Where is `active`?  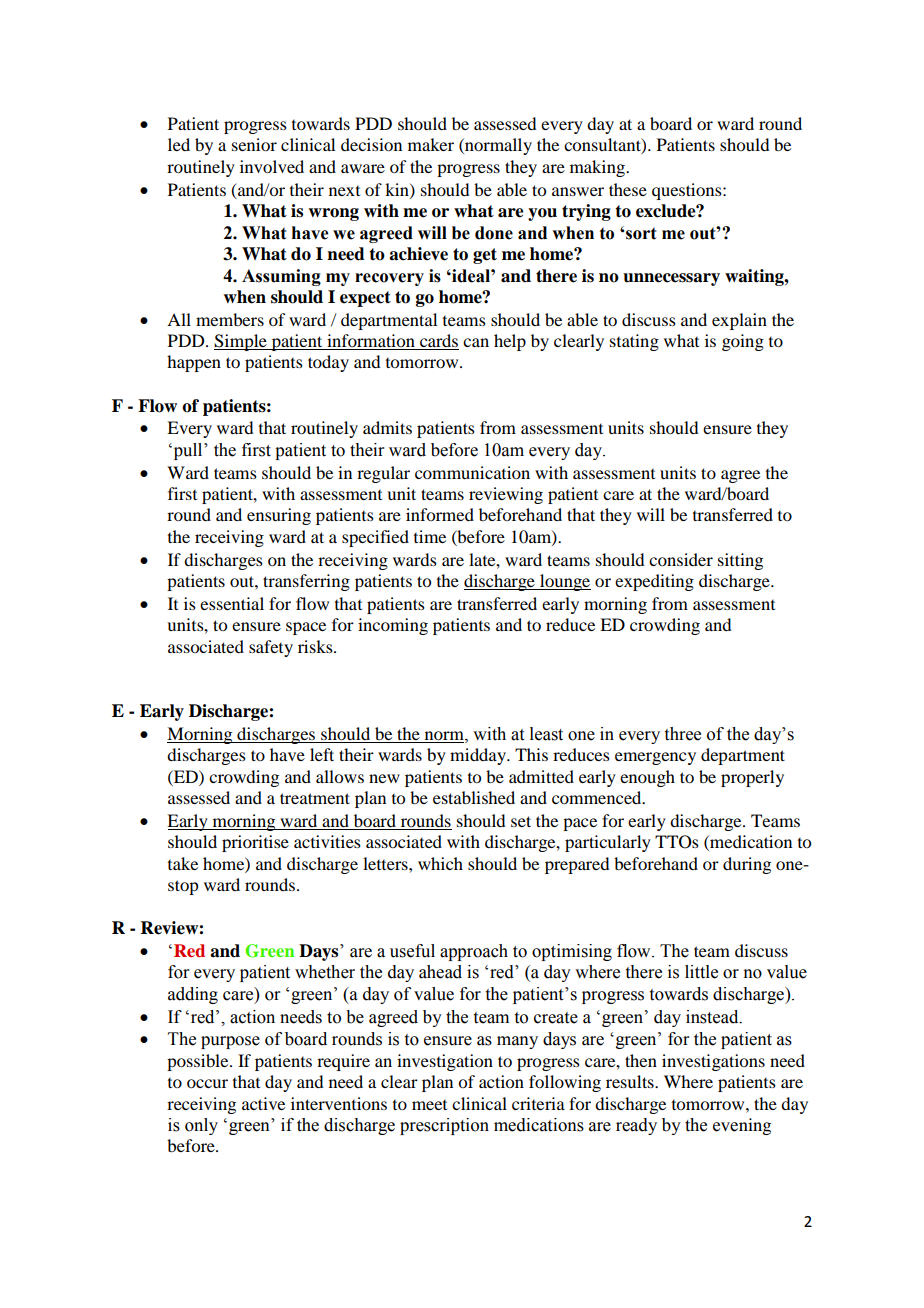 active is located at coordinates (263, 1103).
